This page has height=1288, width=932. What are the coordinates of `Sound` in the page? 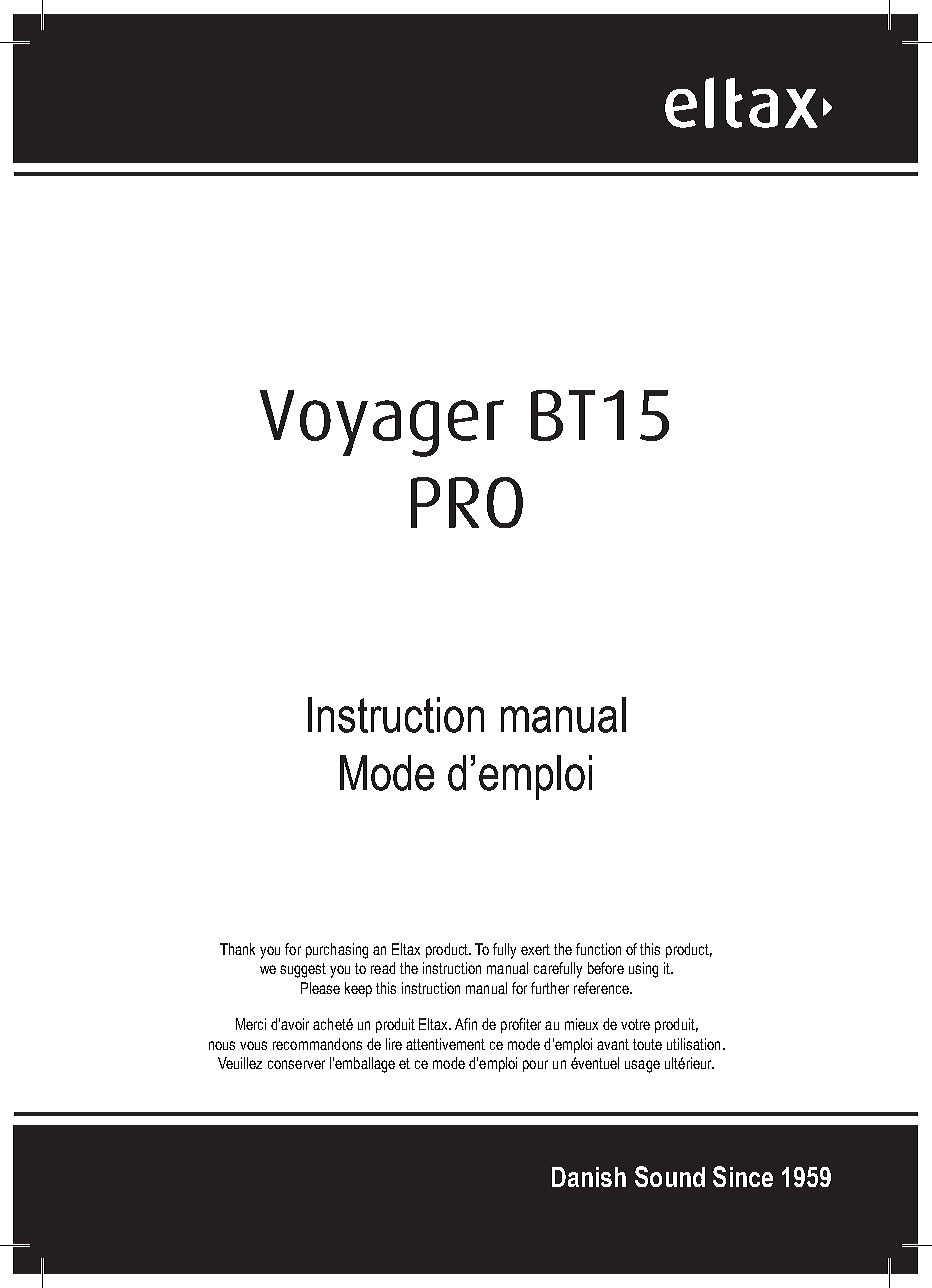 It's located at (670, 1176).
